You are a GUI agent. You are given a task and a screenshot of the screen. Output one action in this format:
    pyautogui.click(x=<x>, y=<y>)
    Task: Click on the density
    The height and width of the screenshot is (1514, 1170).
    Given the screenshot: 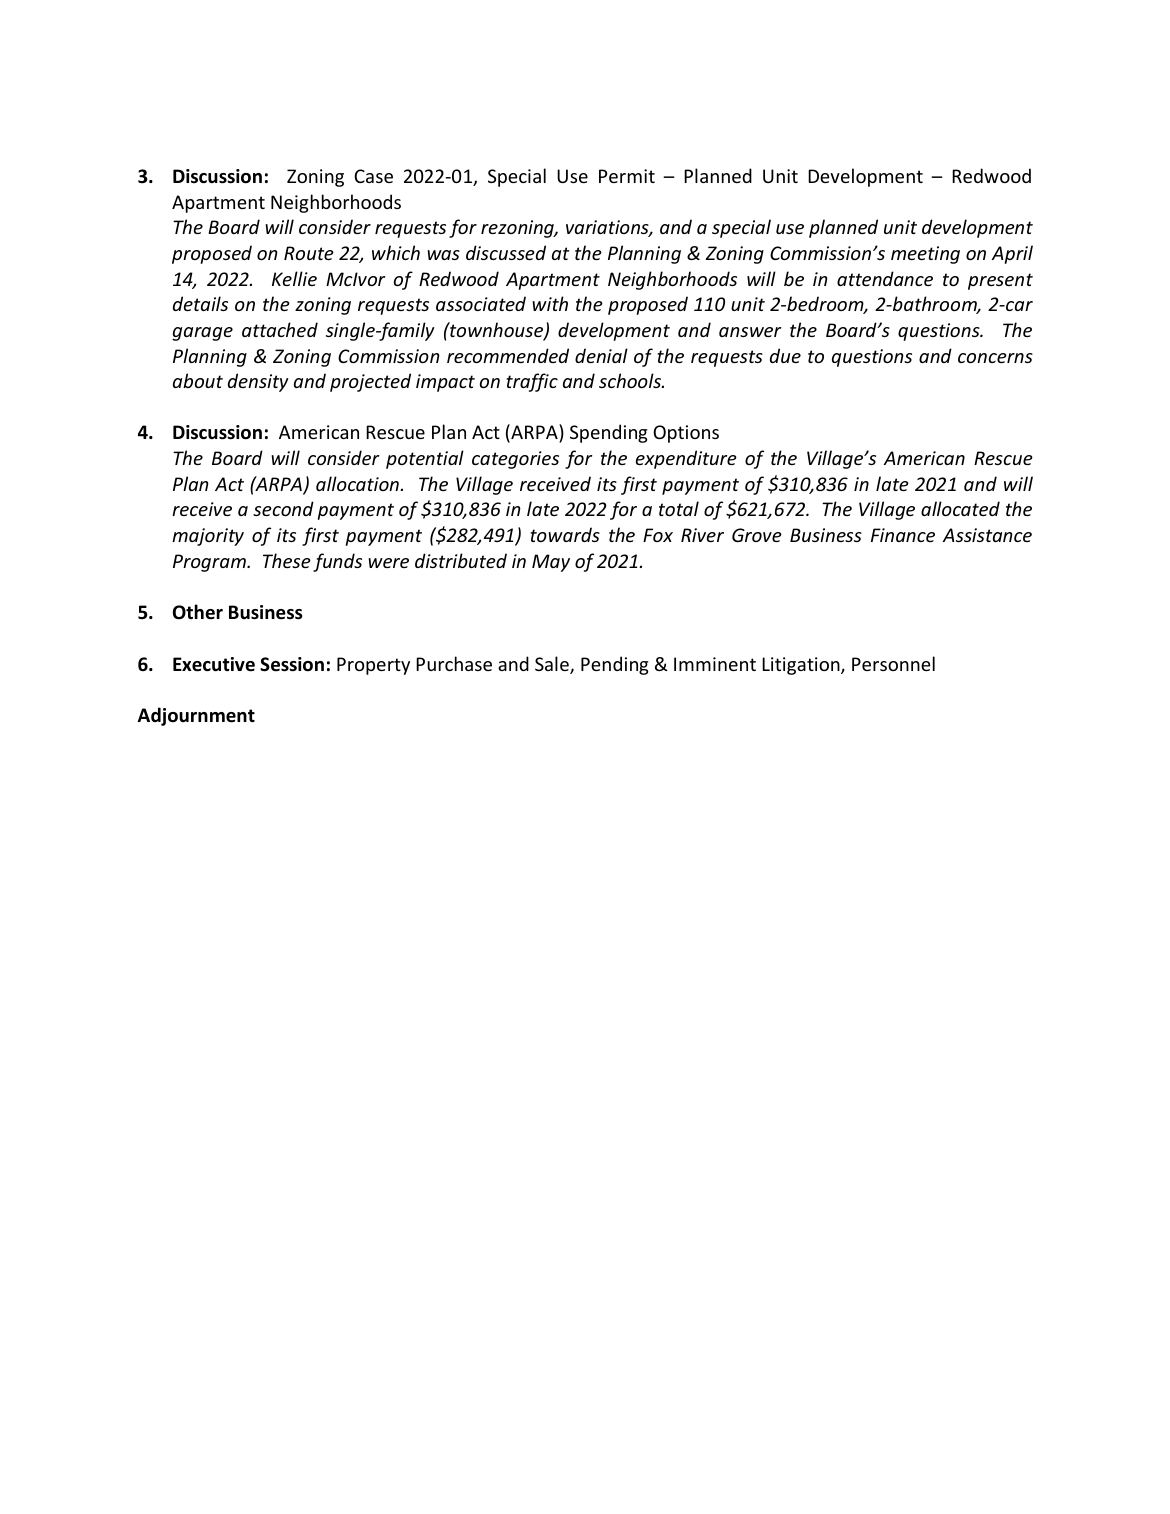 What is the action you would take?
    pyautogui.click(x=258, y=382)
